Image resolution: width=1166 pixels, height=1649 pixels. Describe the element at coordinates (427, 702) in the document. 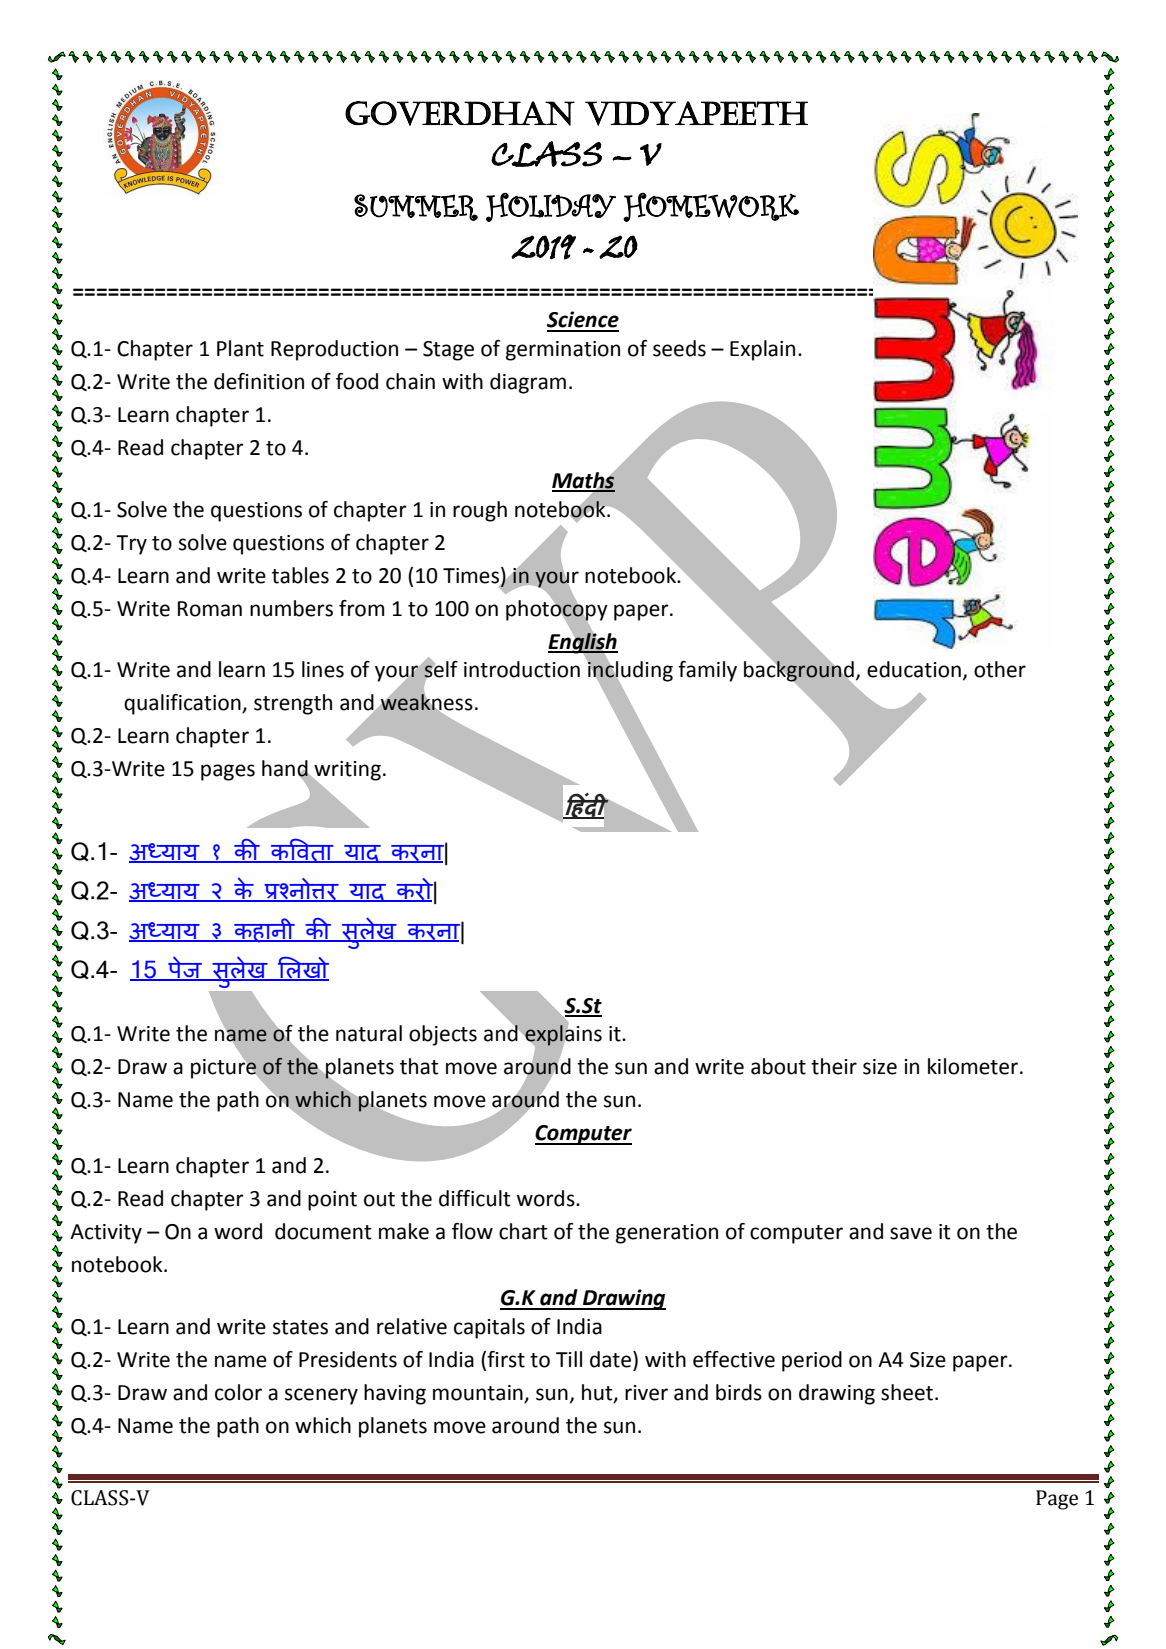

I see `weakness` at that location.
